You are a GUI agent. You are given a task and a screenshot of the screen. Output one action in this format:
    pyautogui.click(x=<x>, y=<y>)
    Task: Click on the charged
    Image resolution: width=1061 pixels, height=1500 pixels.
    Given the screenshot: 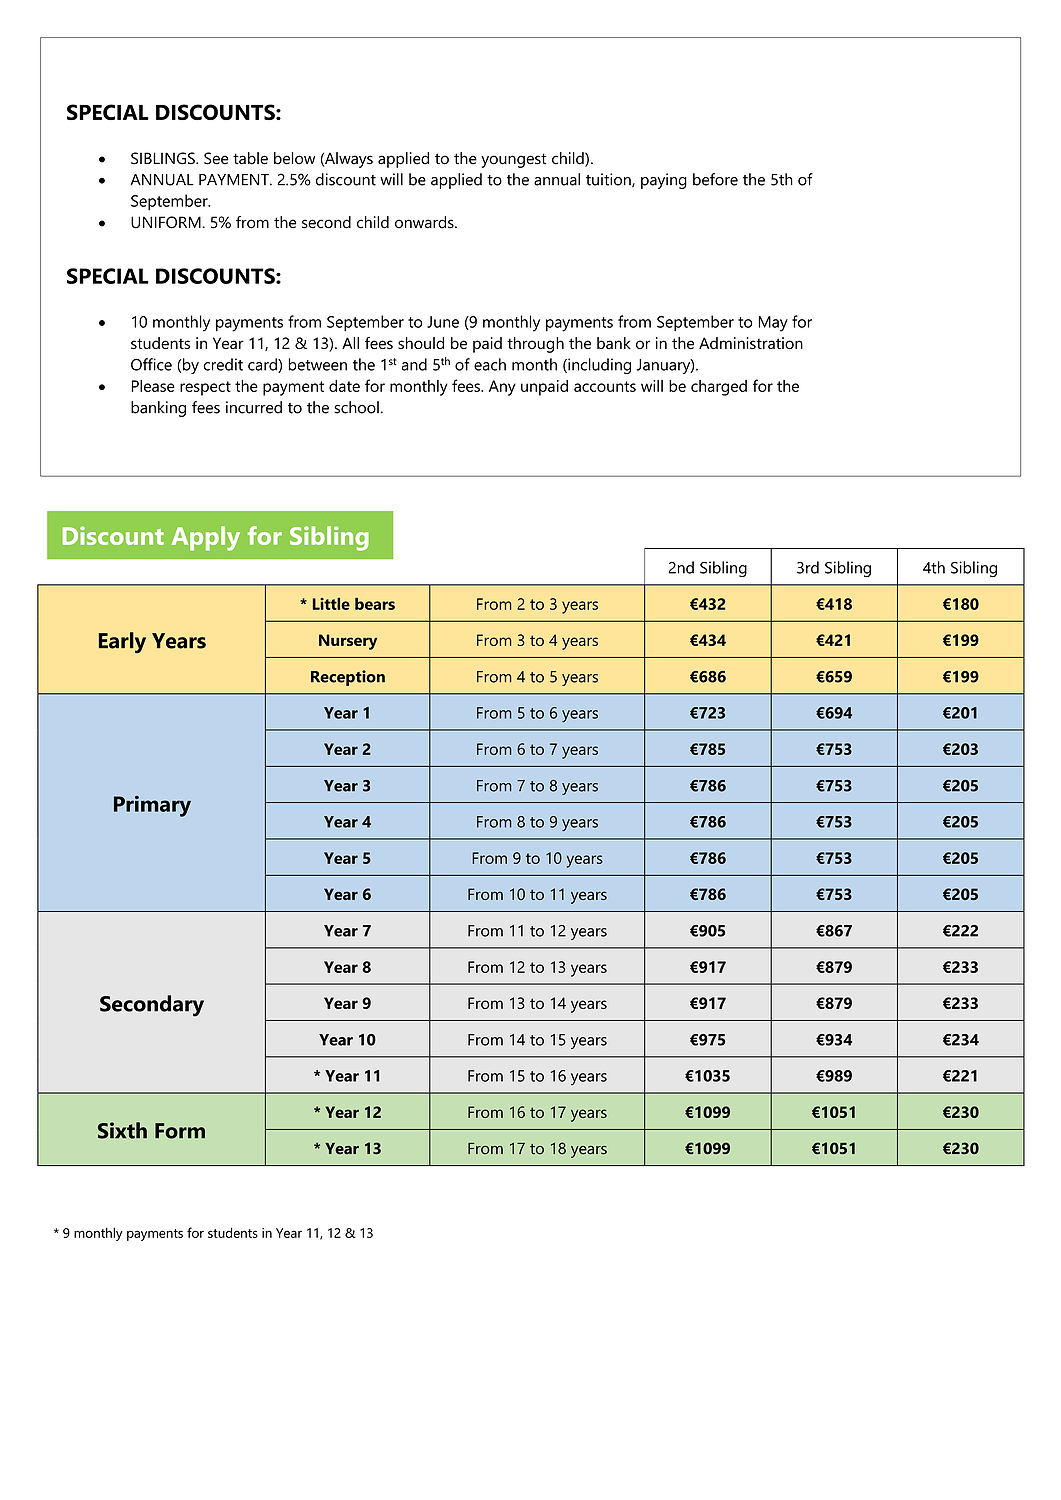 What is the action you would take?
    pyautogui.click(x=719, y=388)
